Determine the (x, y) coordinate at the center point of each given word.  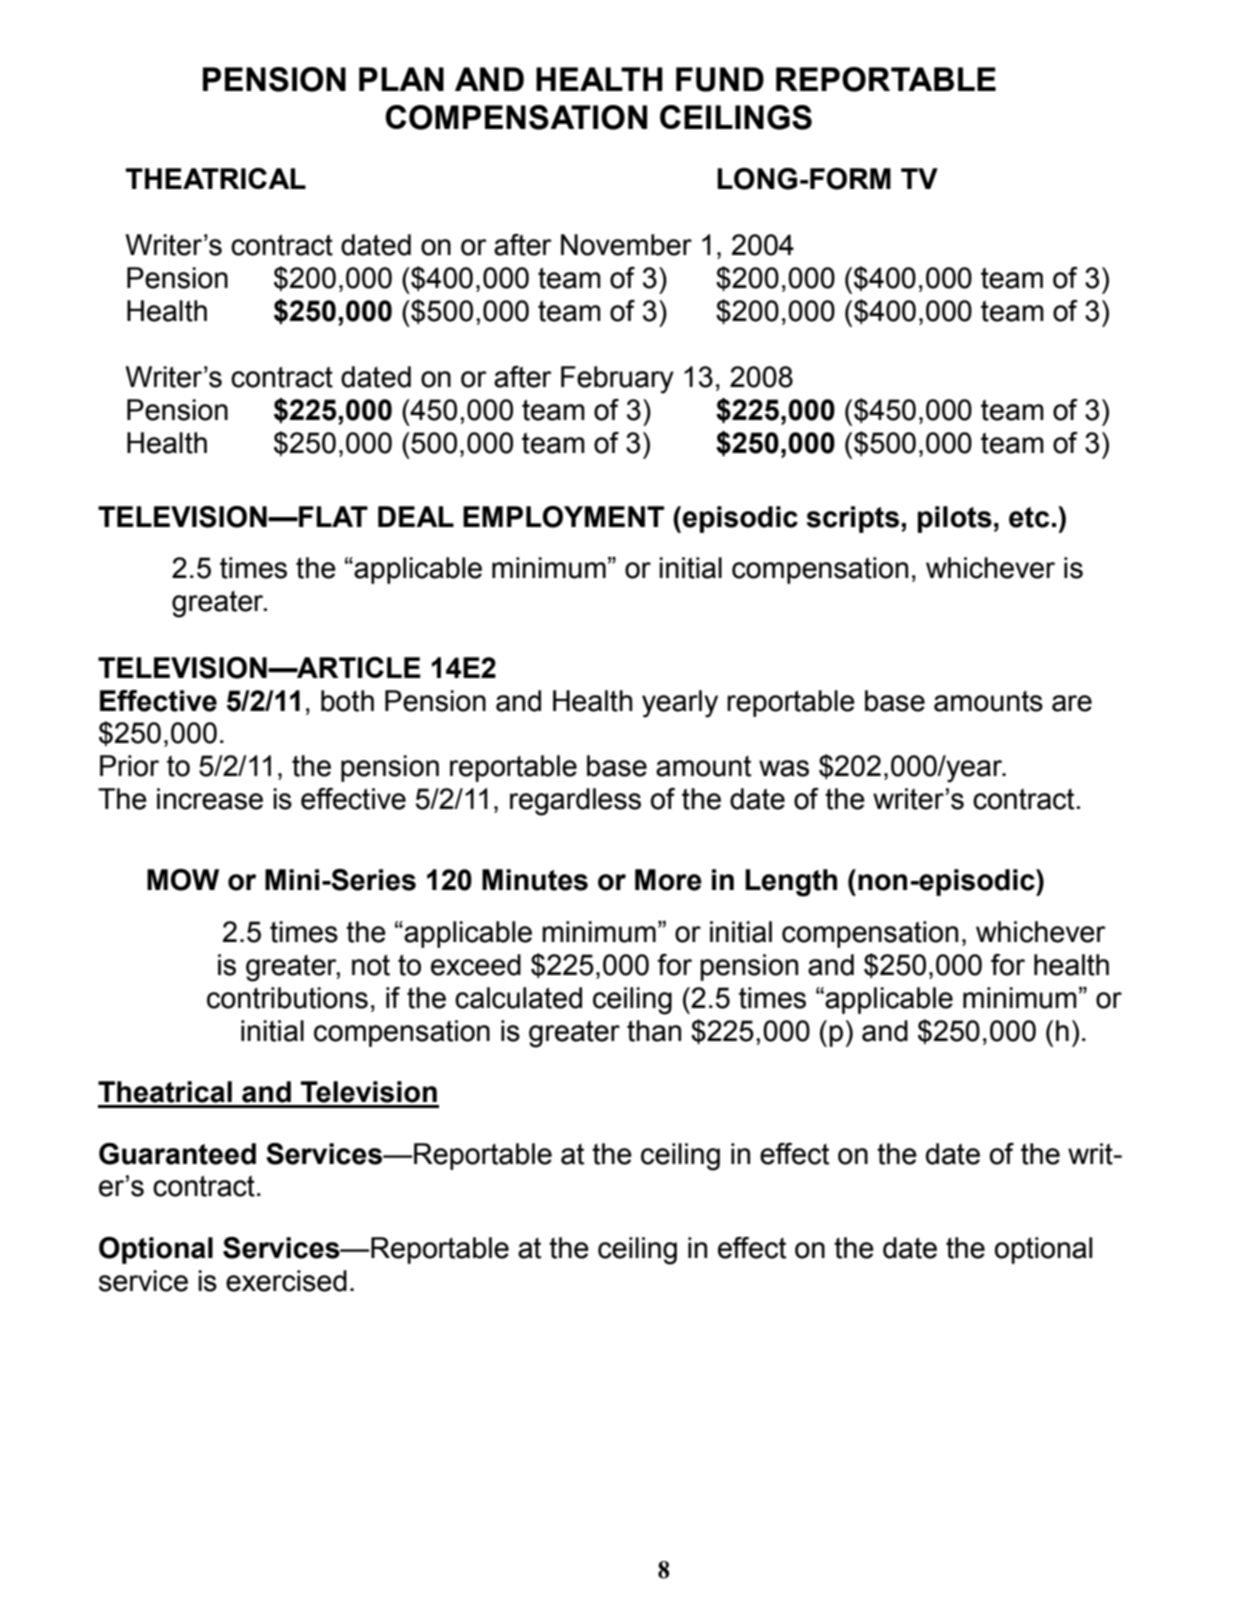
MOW (183, 880)
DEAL (416, 516)
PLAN (401, 79)
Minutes (535, 880)
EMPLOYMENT (563, 517)
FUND (720, 79)
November (626, 245)
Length (791, 883)
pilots (955, 519)
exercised (286, 1281)
